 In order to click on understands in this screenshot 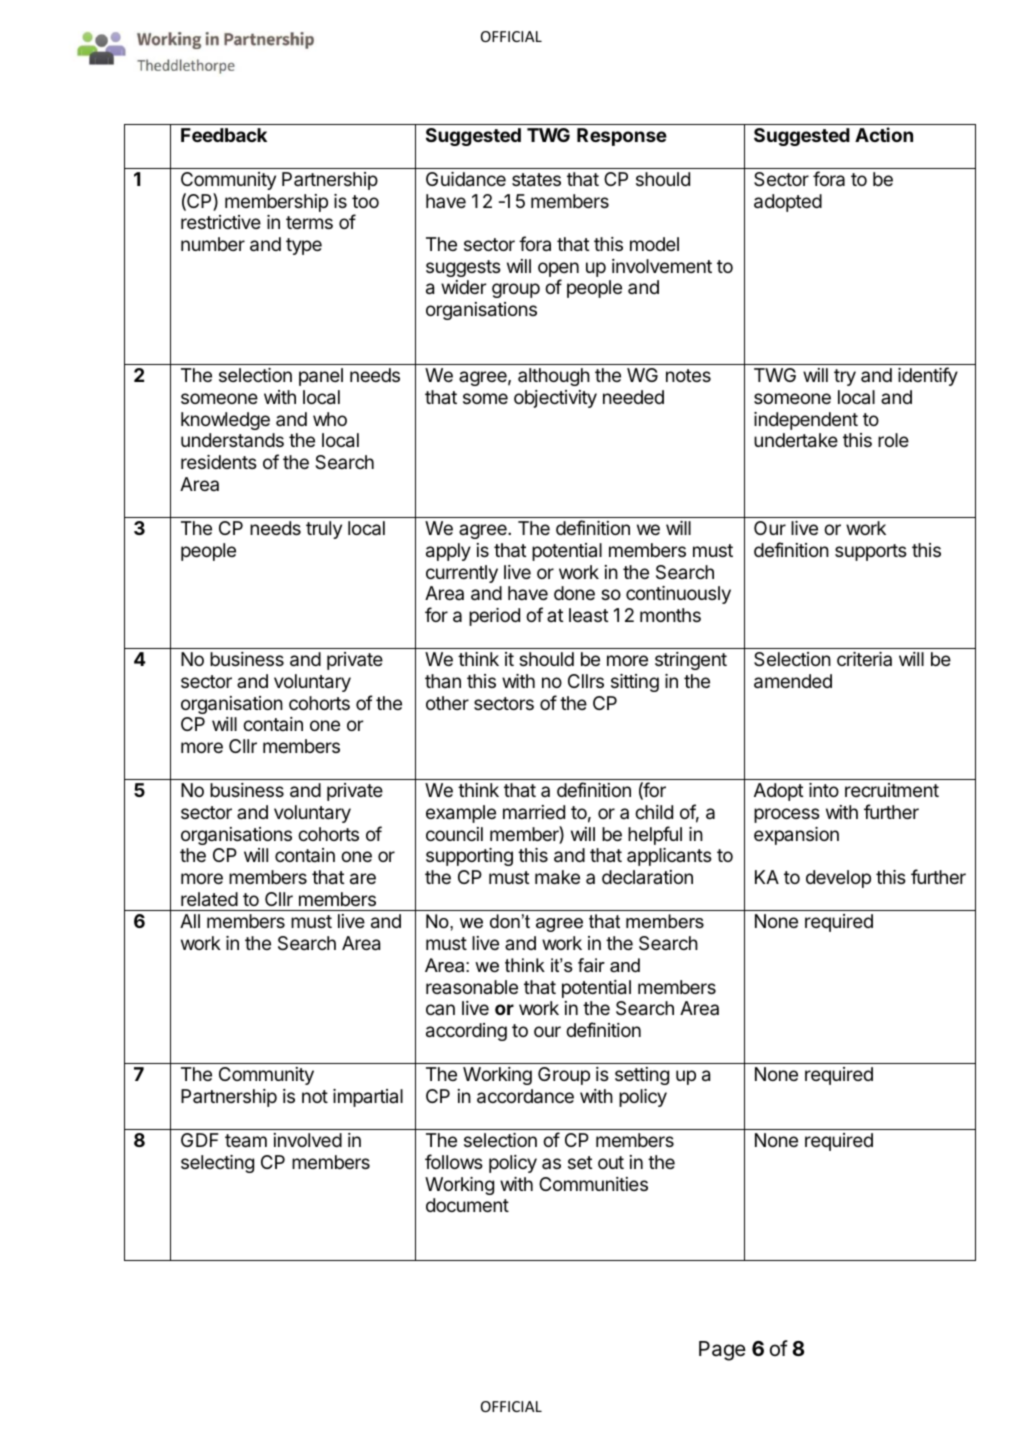, I will do `click(232, 440)`.
